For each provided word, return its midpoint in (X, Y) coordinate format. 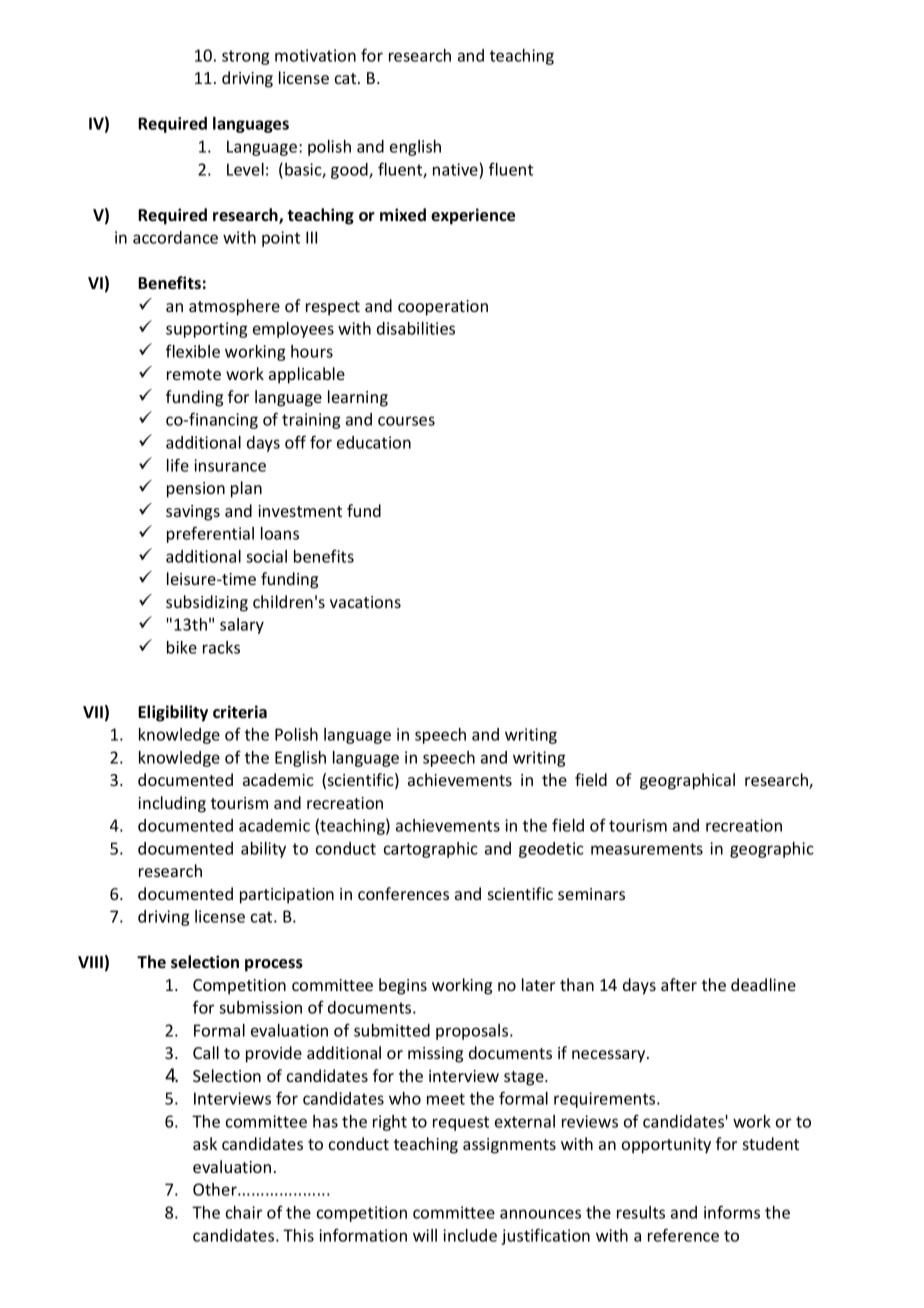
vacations (365, 602)
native (455, 169)
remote (194, 374)
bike (182, 647)
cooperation (443, 308)
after (679, 984)
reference (683, 1235)
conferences (403, 893)
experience (473, 216)
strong (245, 57)
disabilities (416, 328)
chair (244, 1212)
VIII (90, 962)
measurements (647, 849)
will (425, 1235)
